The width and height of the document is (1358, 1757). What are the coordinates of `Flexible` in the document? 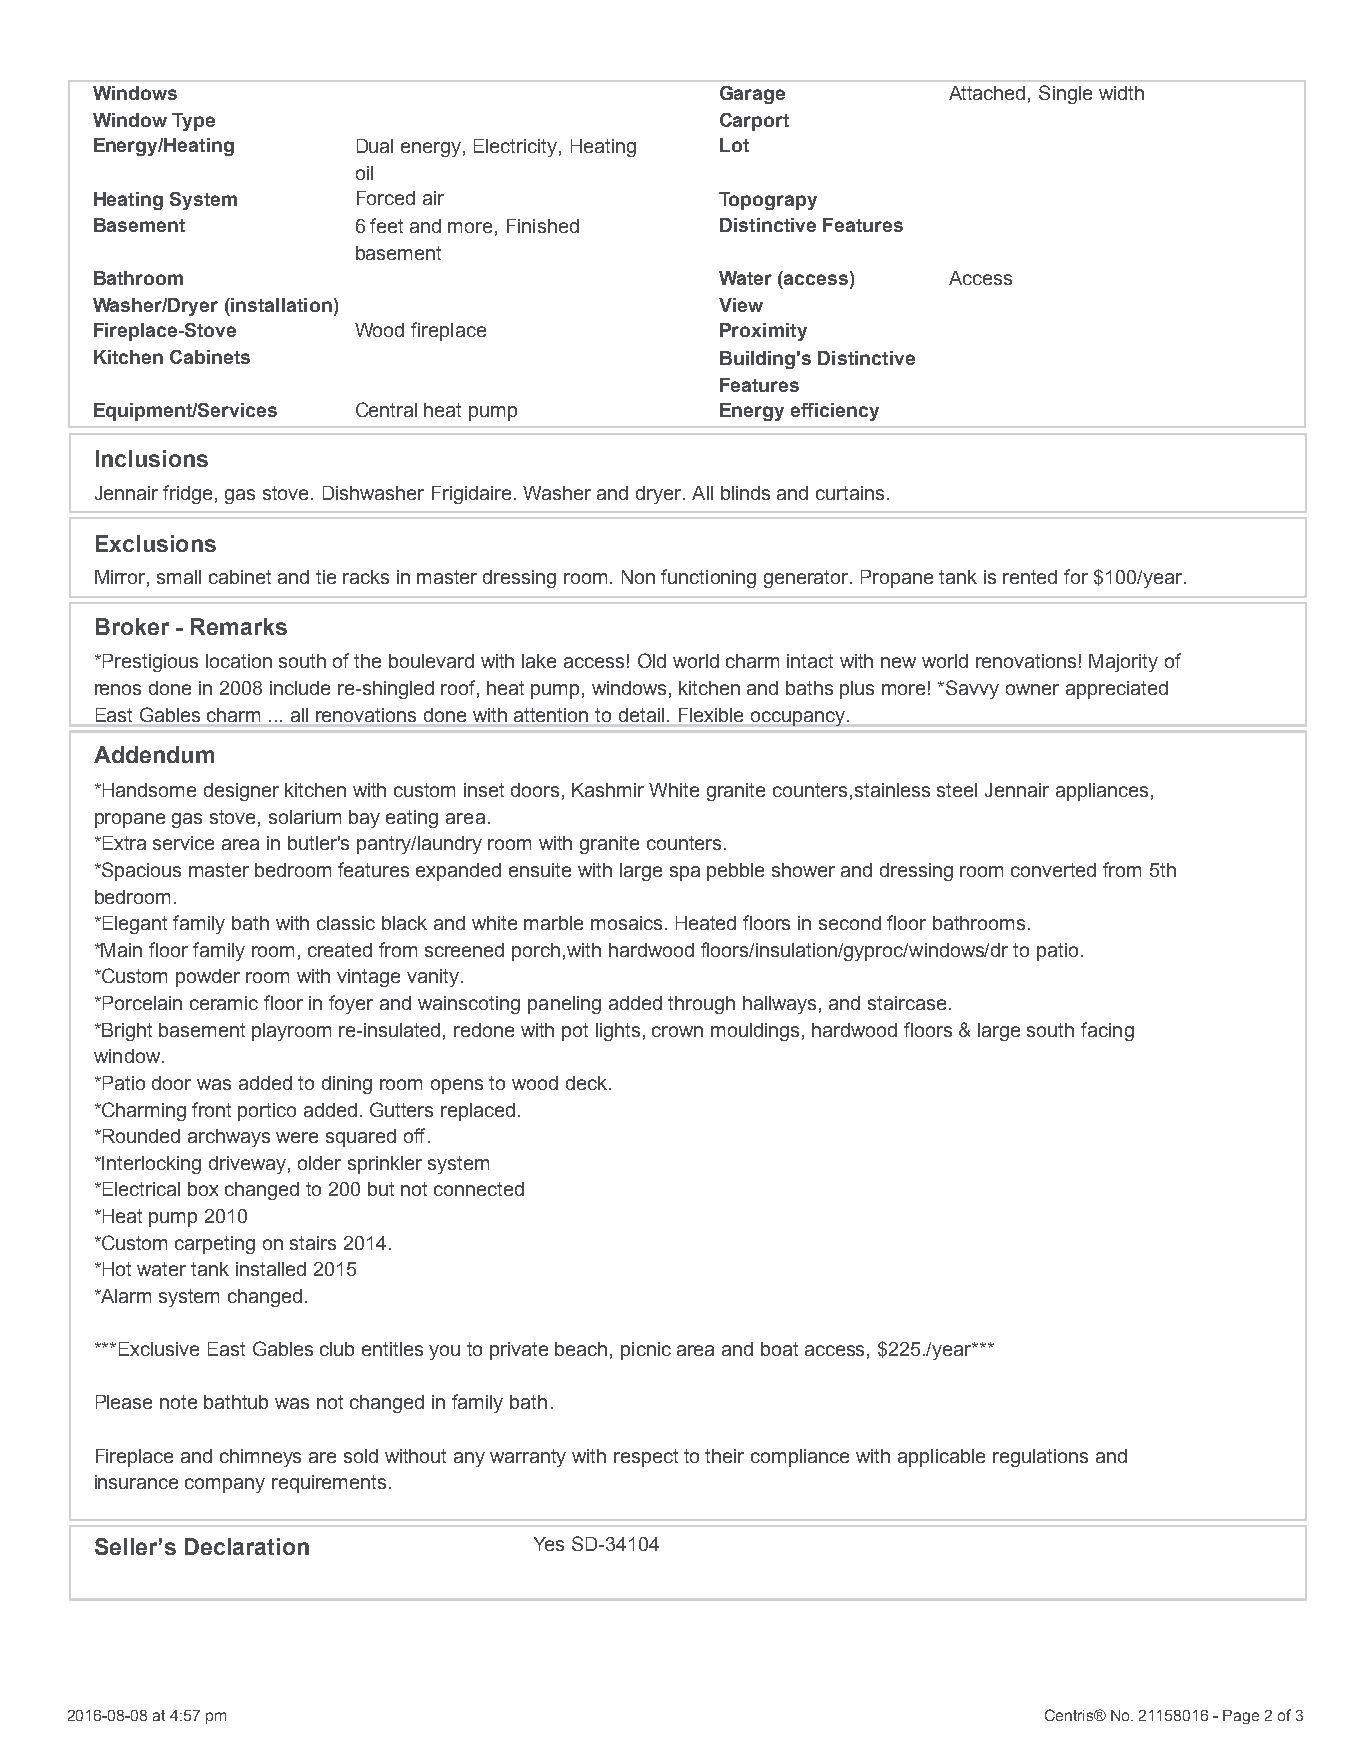 It's located at (711, 715).
